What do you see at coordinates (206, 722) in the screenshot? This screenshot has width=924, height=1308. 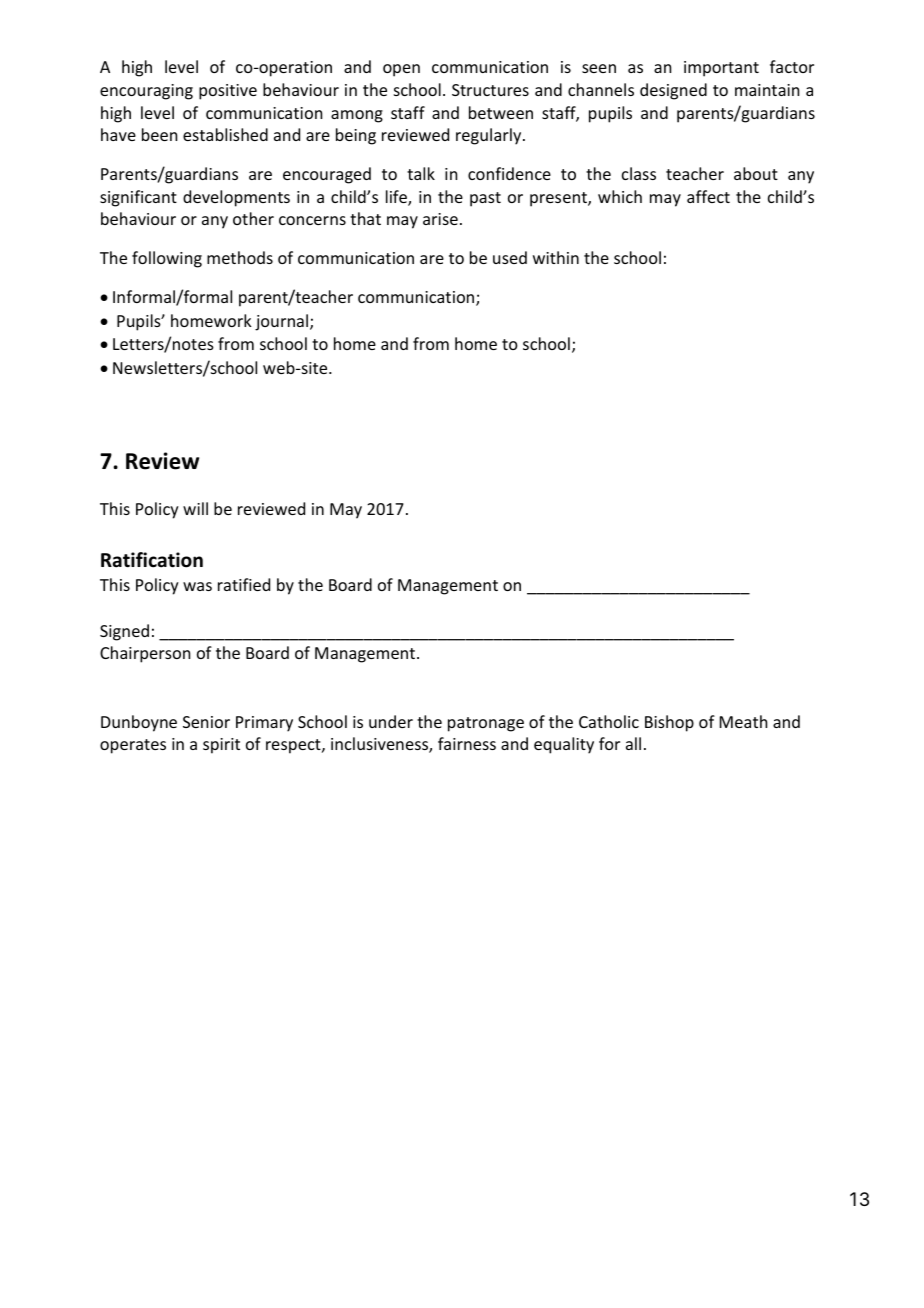 I see `Senior` at bounding box center [206, 722].
